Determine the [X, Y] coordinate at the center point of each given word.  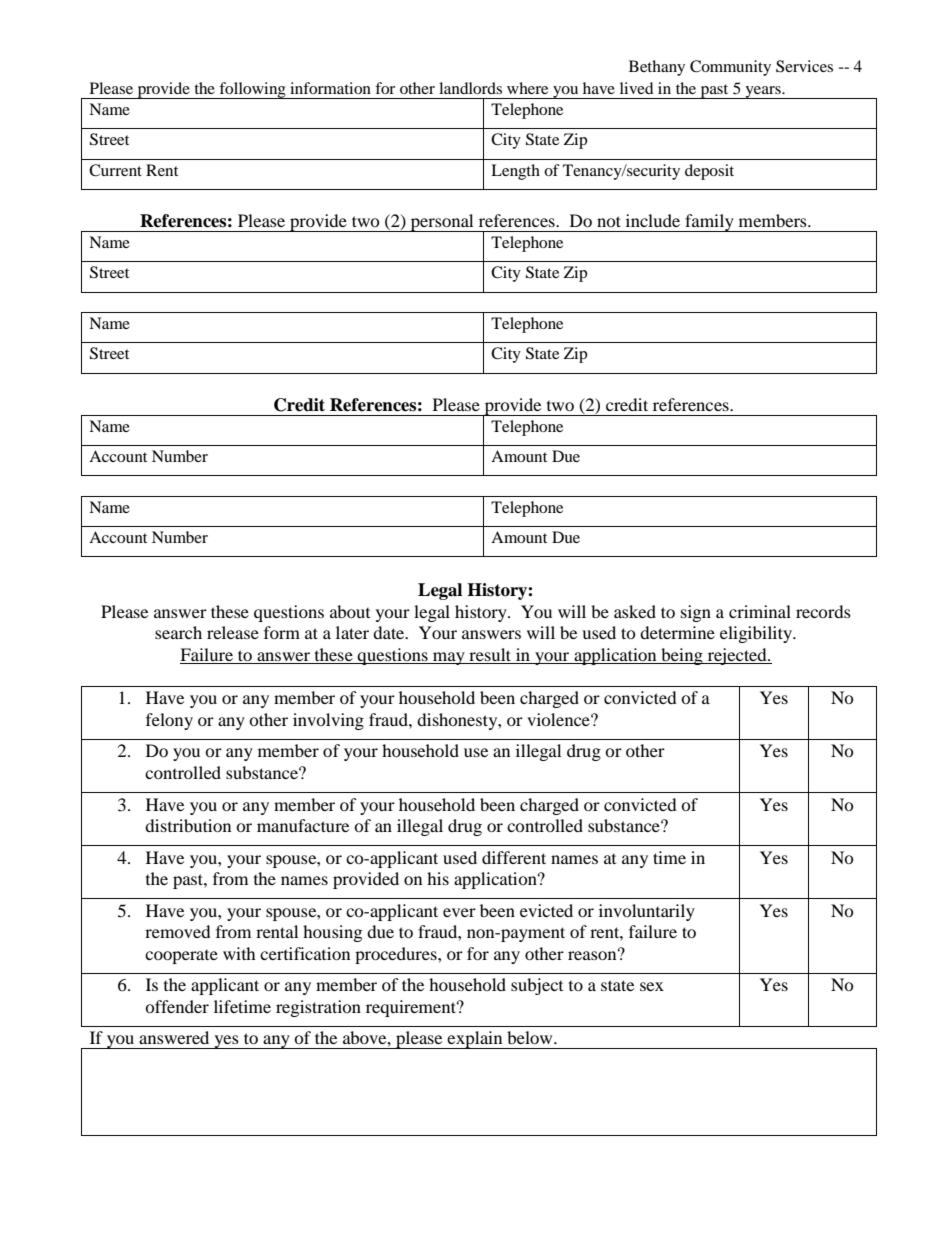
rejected [737, 656]
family [709, 223]
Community [730, 68]
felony [169, 721]
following [252, 90]
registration [318, 1008]
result [490, 654]
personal [442, 223]
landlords [470, 88]
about [350, 611]
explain [475, 1040]
